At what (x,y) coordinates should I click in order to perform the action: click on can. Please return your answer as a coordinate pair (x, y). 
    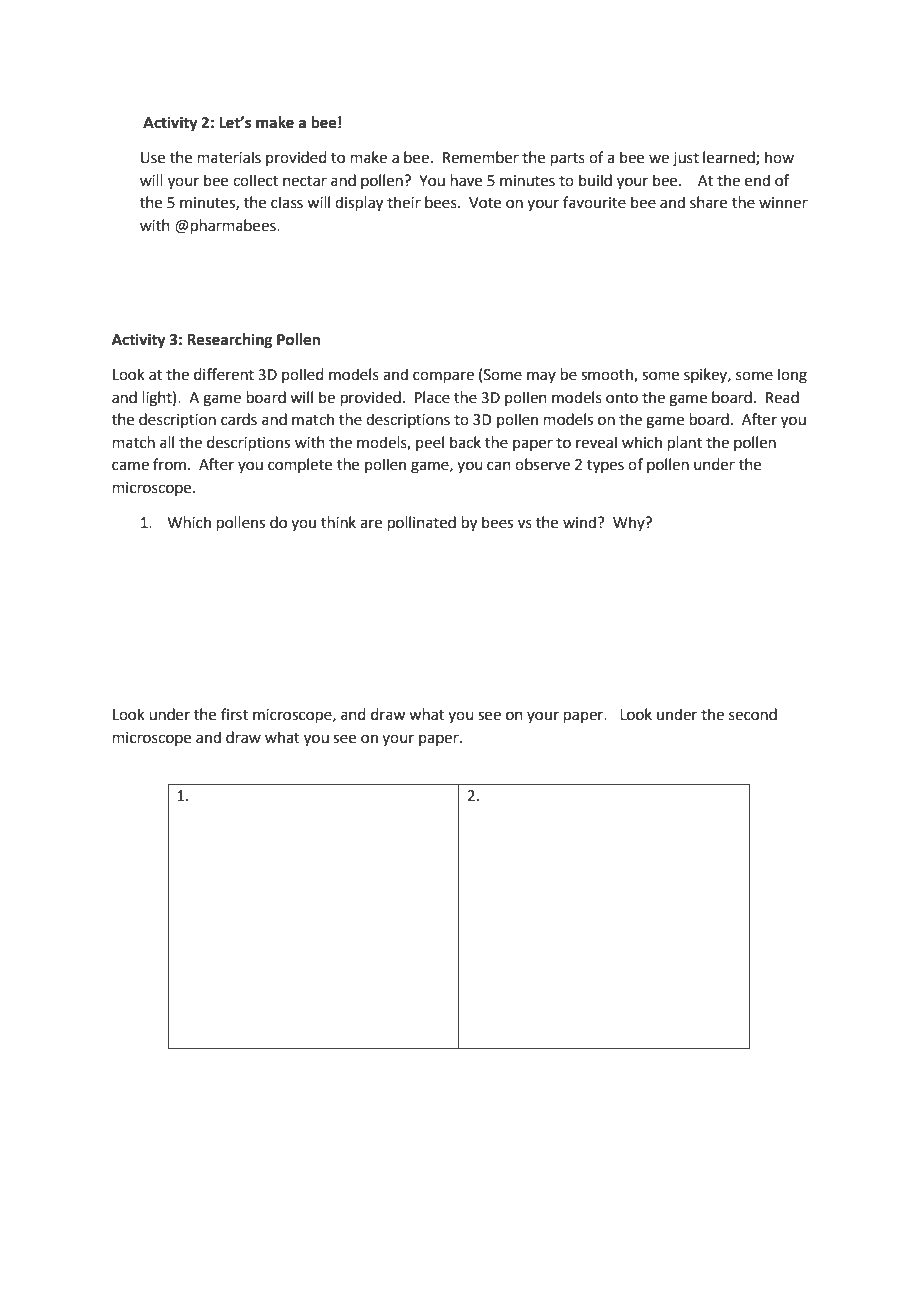
    Looking at the image, I should click on (499, 466).
